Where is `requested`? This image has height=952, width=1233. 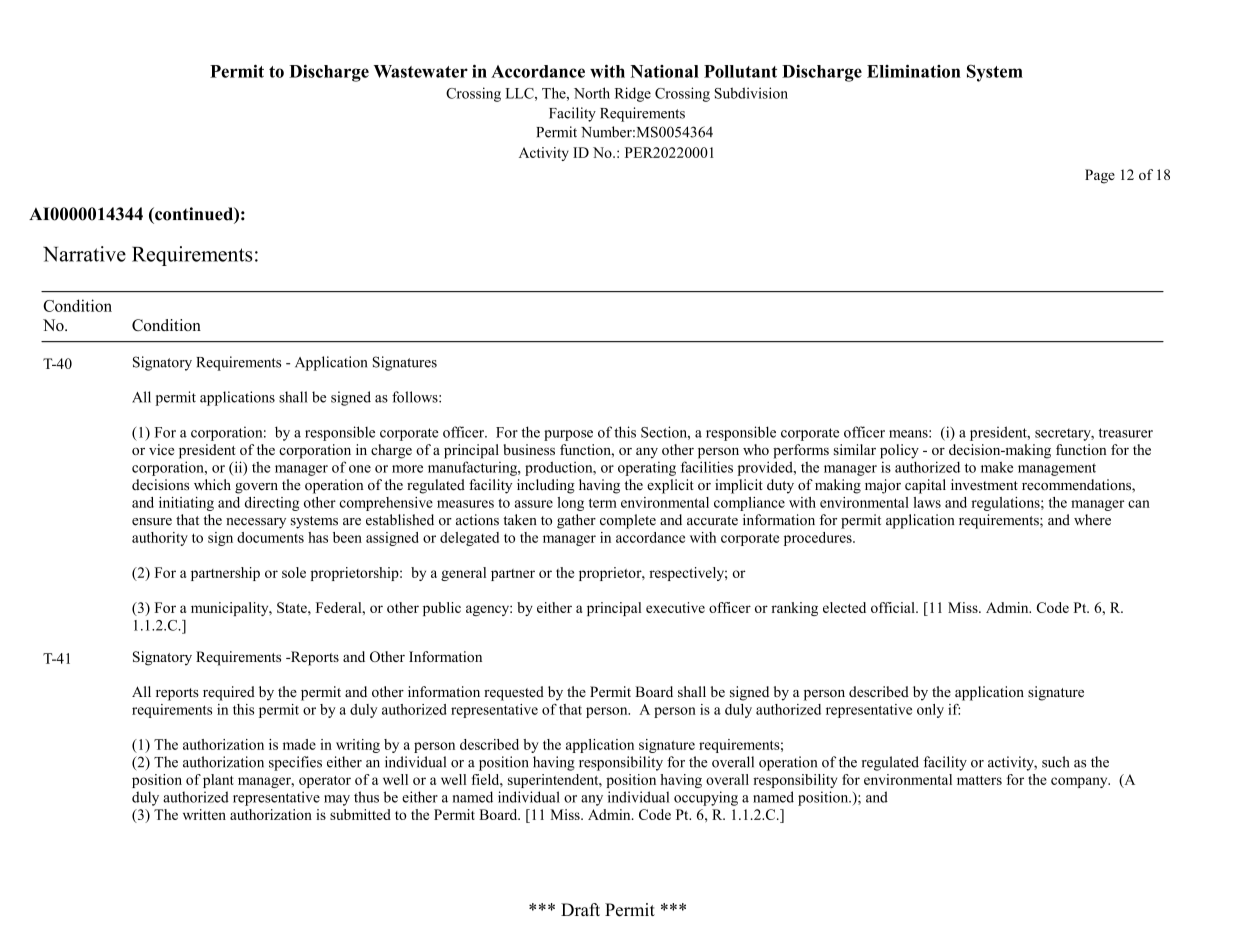 requested is located at coordinates (514, 693).
